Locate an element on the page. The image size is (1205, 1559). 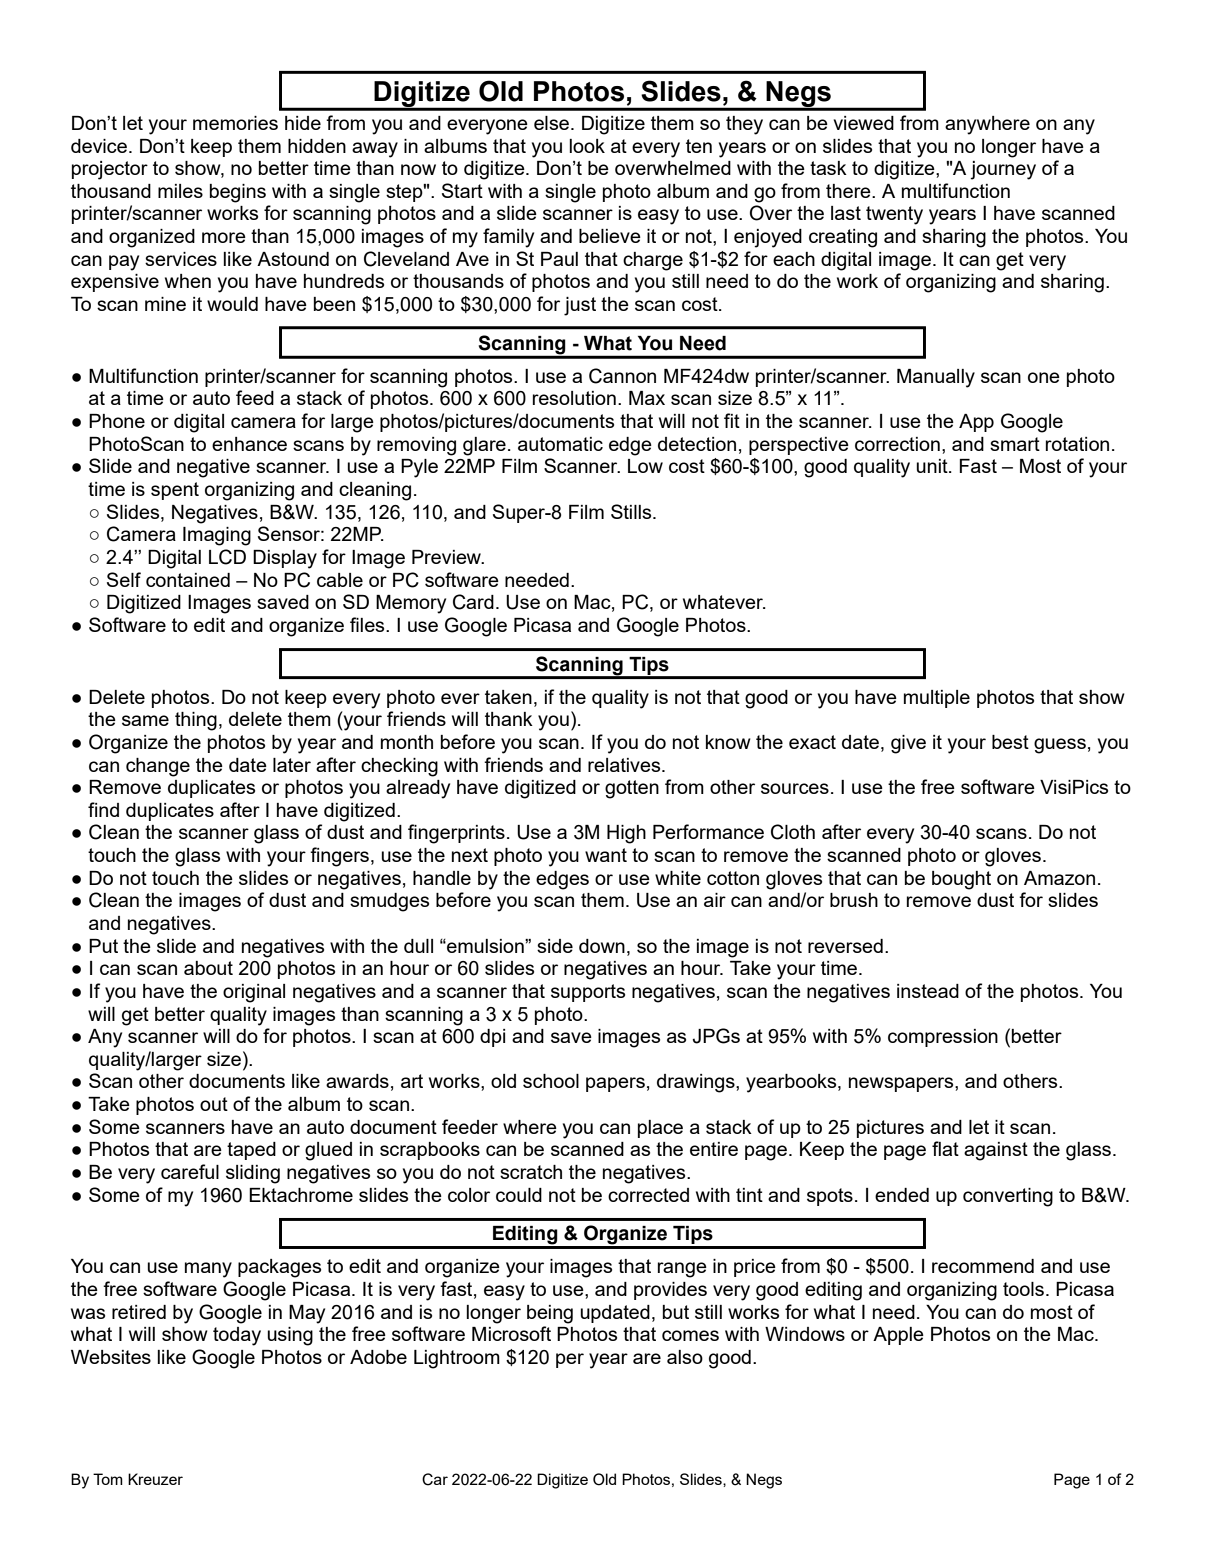
down is located at coordinates (602, 946).
